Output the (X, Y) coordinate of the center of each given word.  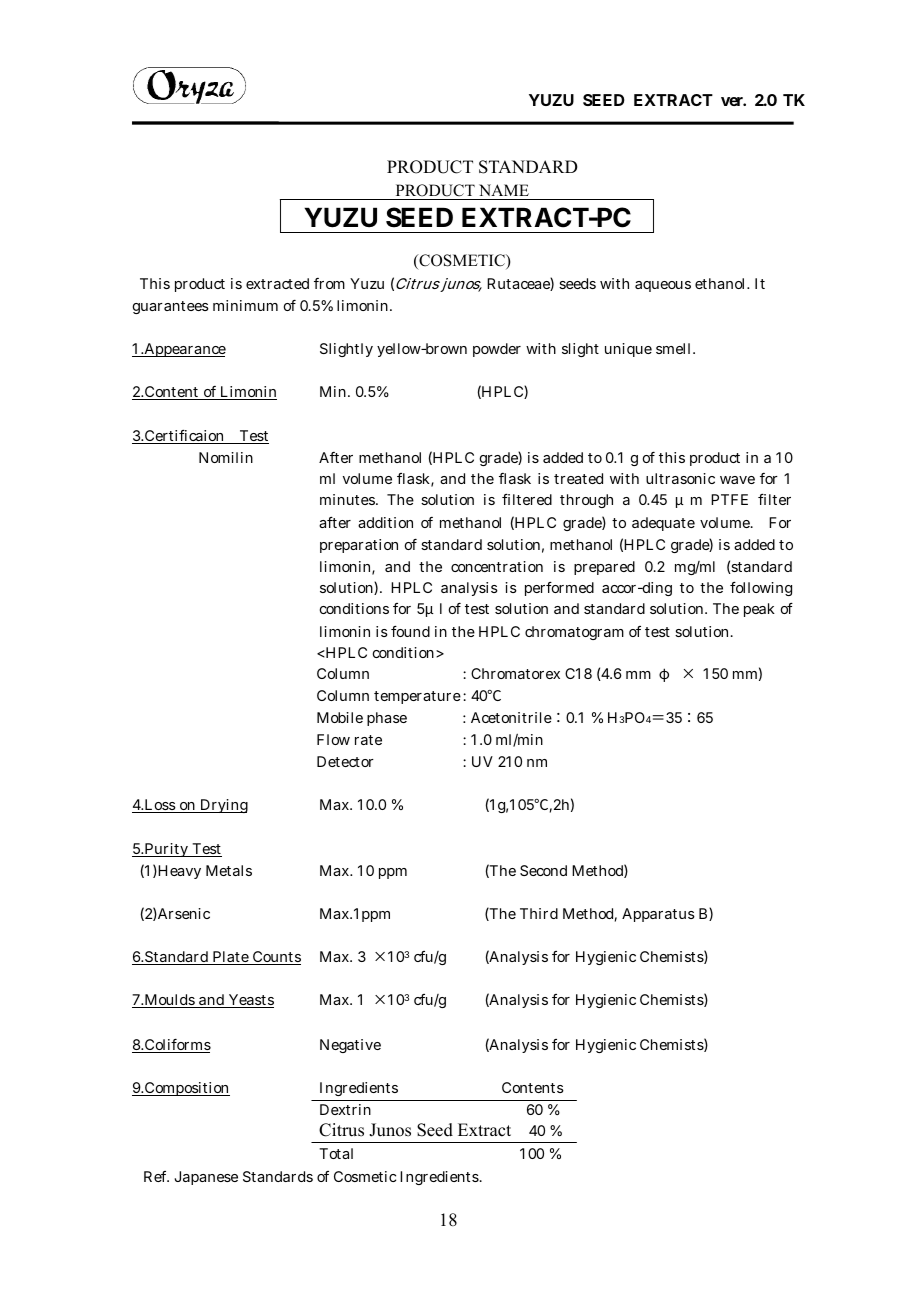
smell (675, 348)
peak (759, 610)
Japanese (206, 1178)
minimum (245, 305)
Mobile (340, 717)
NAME (503, 192)
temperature (417, 697)
